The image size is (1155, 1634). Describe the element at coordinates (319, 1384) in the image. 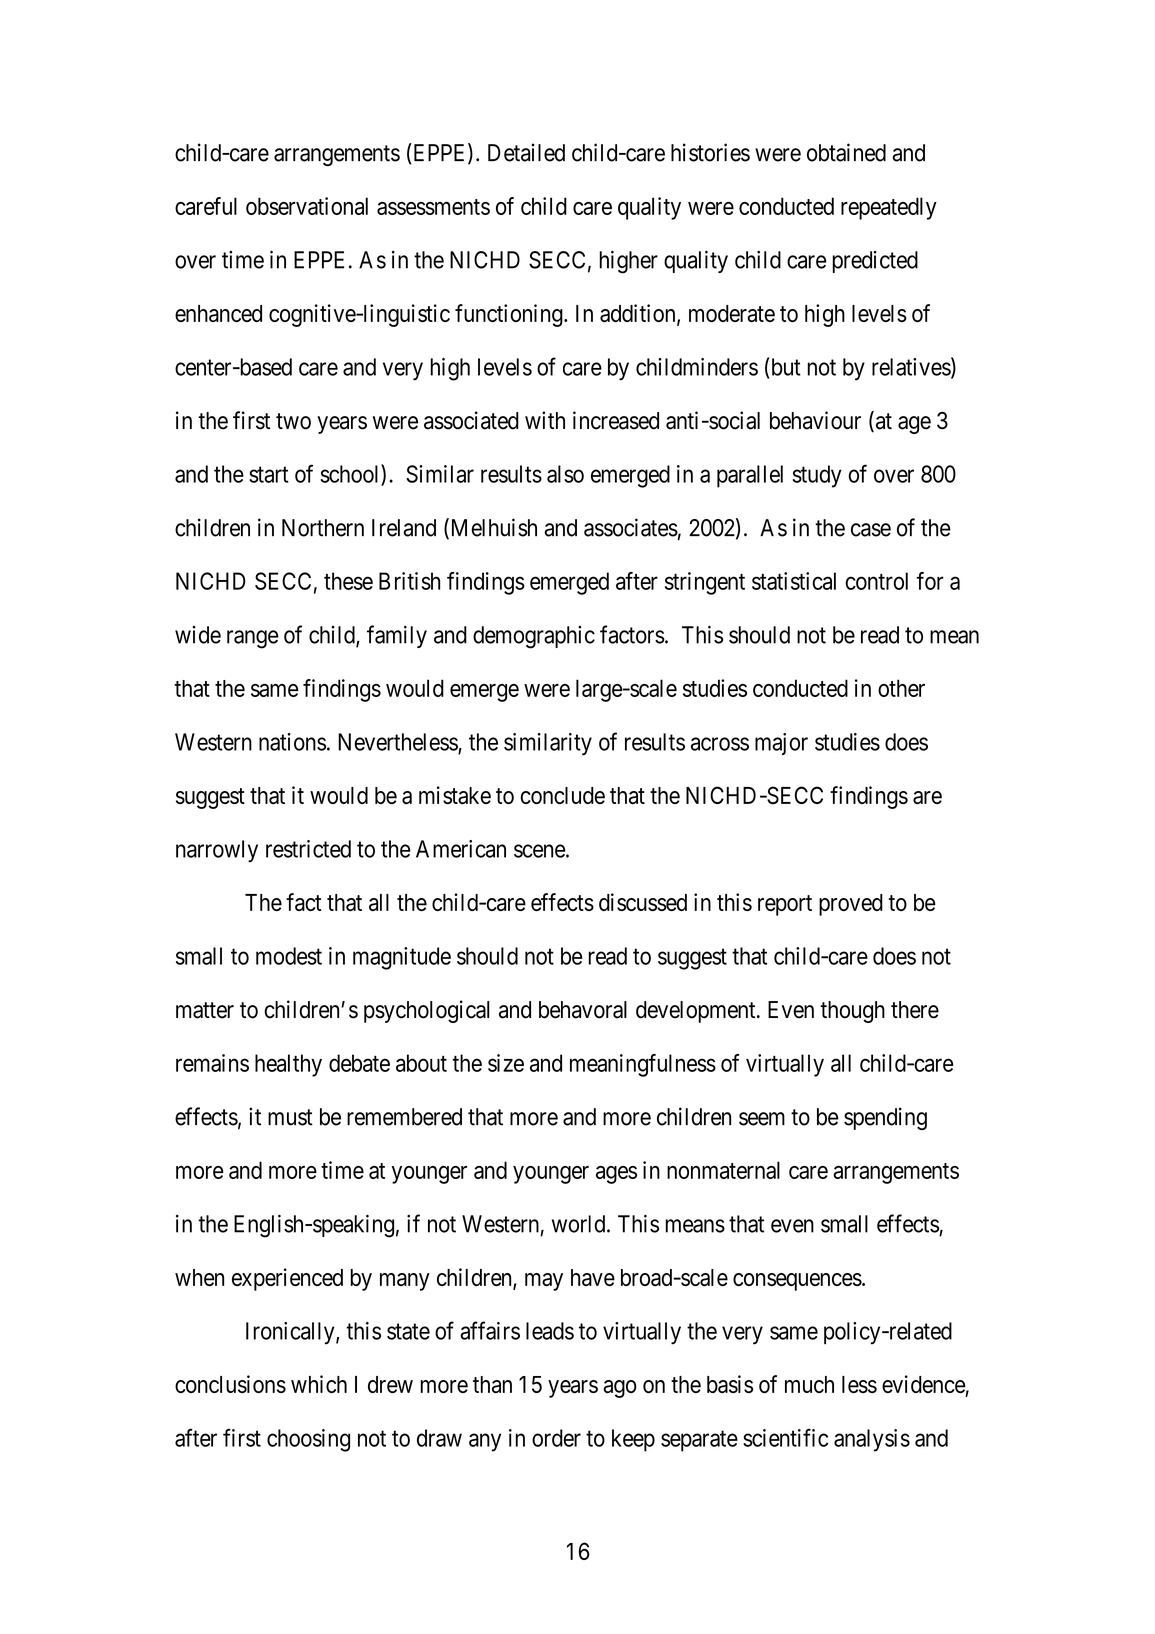

I see `which` at that location.
